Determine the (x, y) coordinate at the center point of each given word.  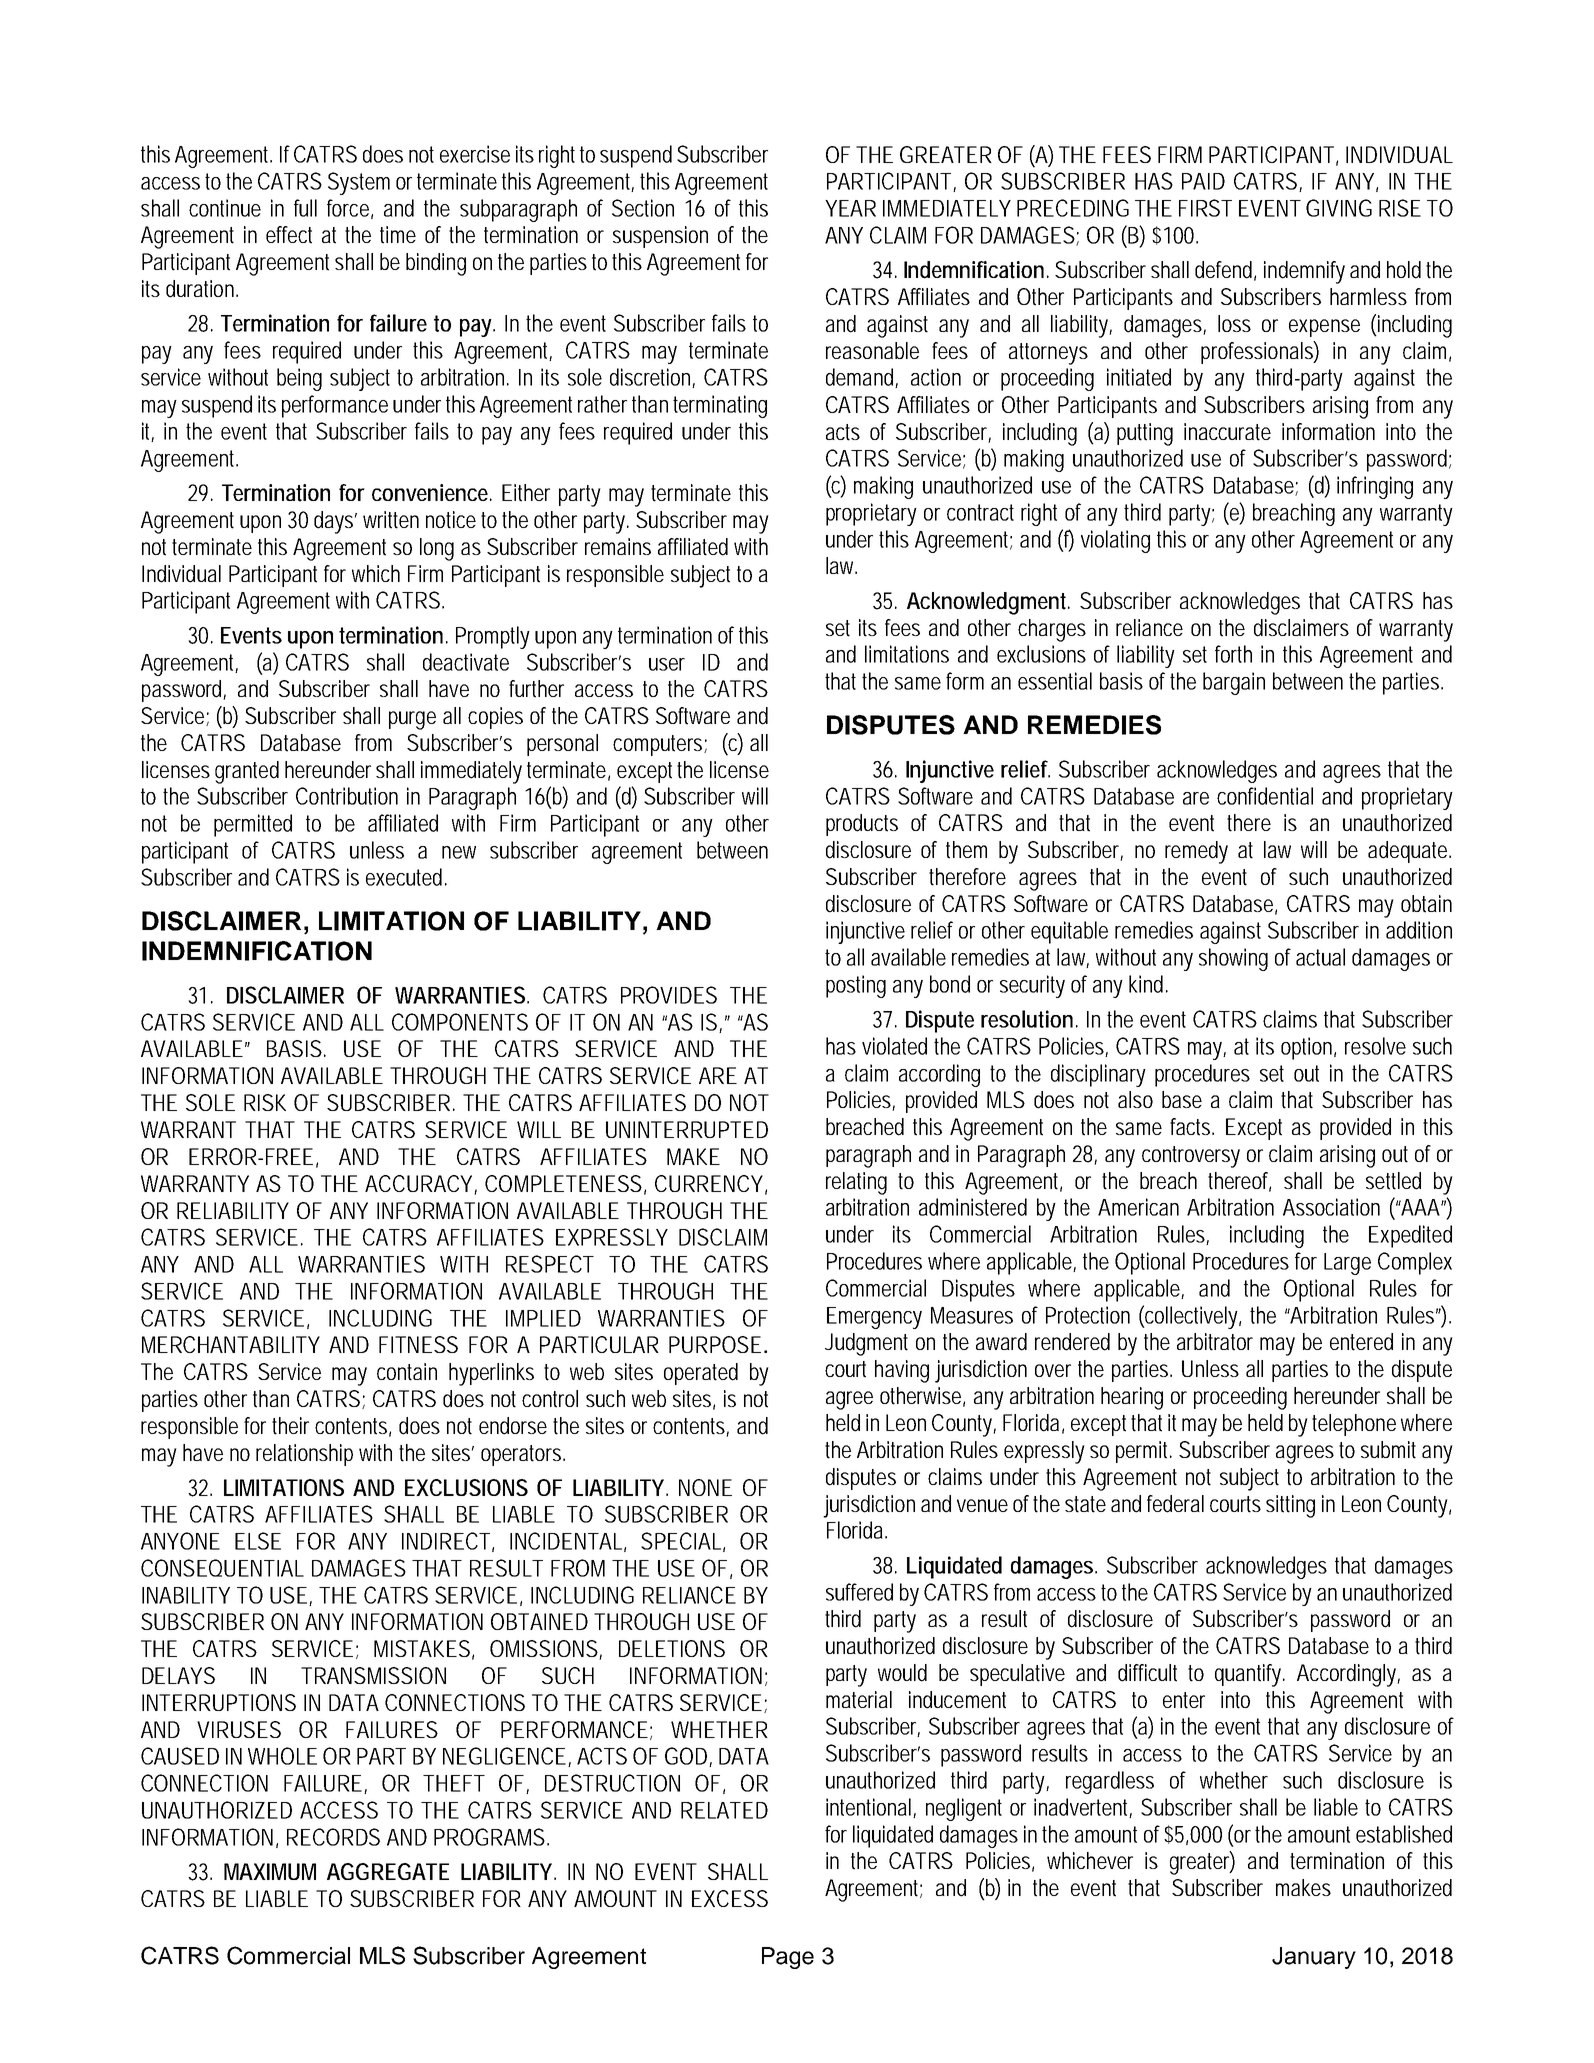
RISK (265, 1102)
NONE (705, 1487)
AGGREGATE (388, 1871)
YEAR (850, 208)
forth (1233, 654)
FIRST (1205, 208)
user (667, 664)
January (1314, 1958)
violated (894, 1046)
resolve (1375, 1046)
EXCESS (730, 1898)
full (305, 208)
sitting (1290, 1506)
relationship (304, 1455)
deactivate (466, 662)
